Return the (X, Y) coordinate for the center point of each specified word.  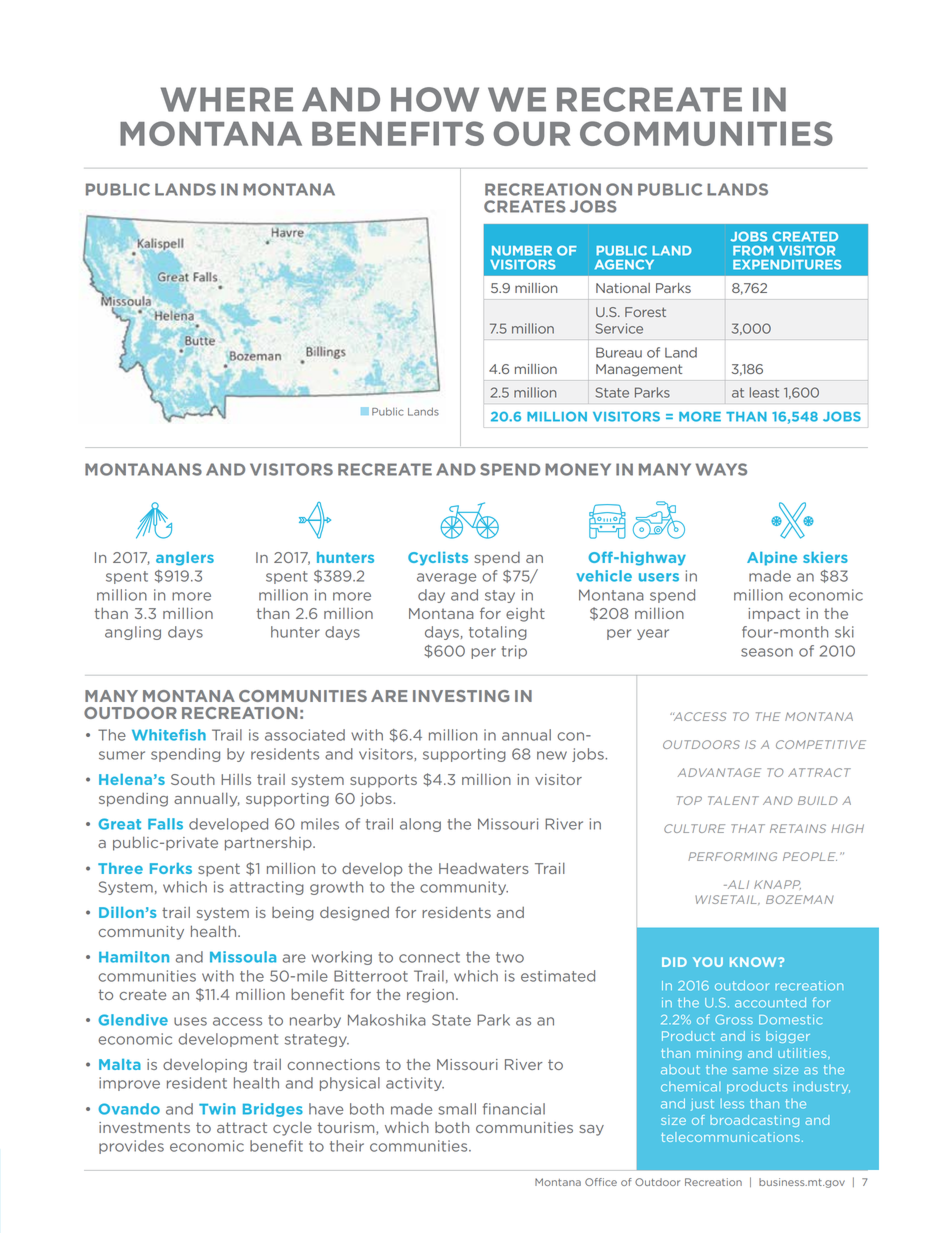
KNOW (754, 962)
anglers (185, 559)
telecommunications (730, 1137)
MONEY (578, 469)
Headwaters (484, 868)
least (764, 392)
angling (133, 633)
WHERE (226, 99)
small (457, 1109)
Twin (217, 1109)
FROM (753, 251)
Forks (171, 868)
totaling (498, 633)
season (767, 652)
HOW (435, 99)
